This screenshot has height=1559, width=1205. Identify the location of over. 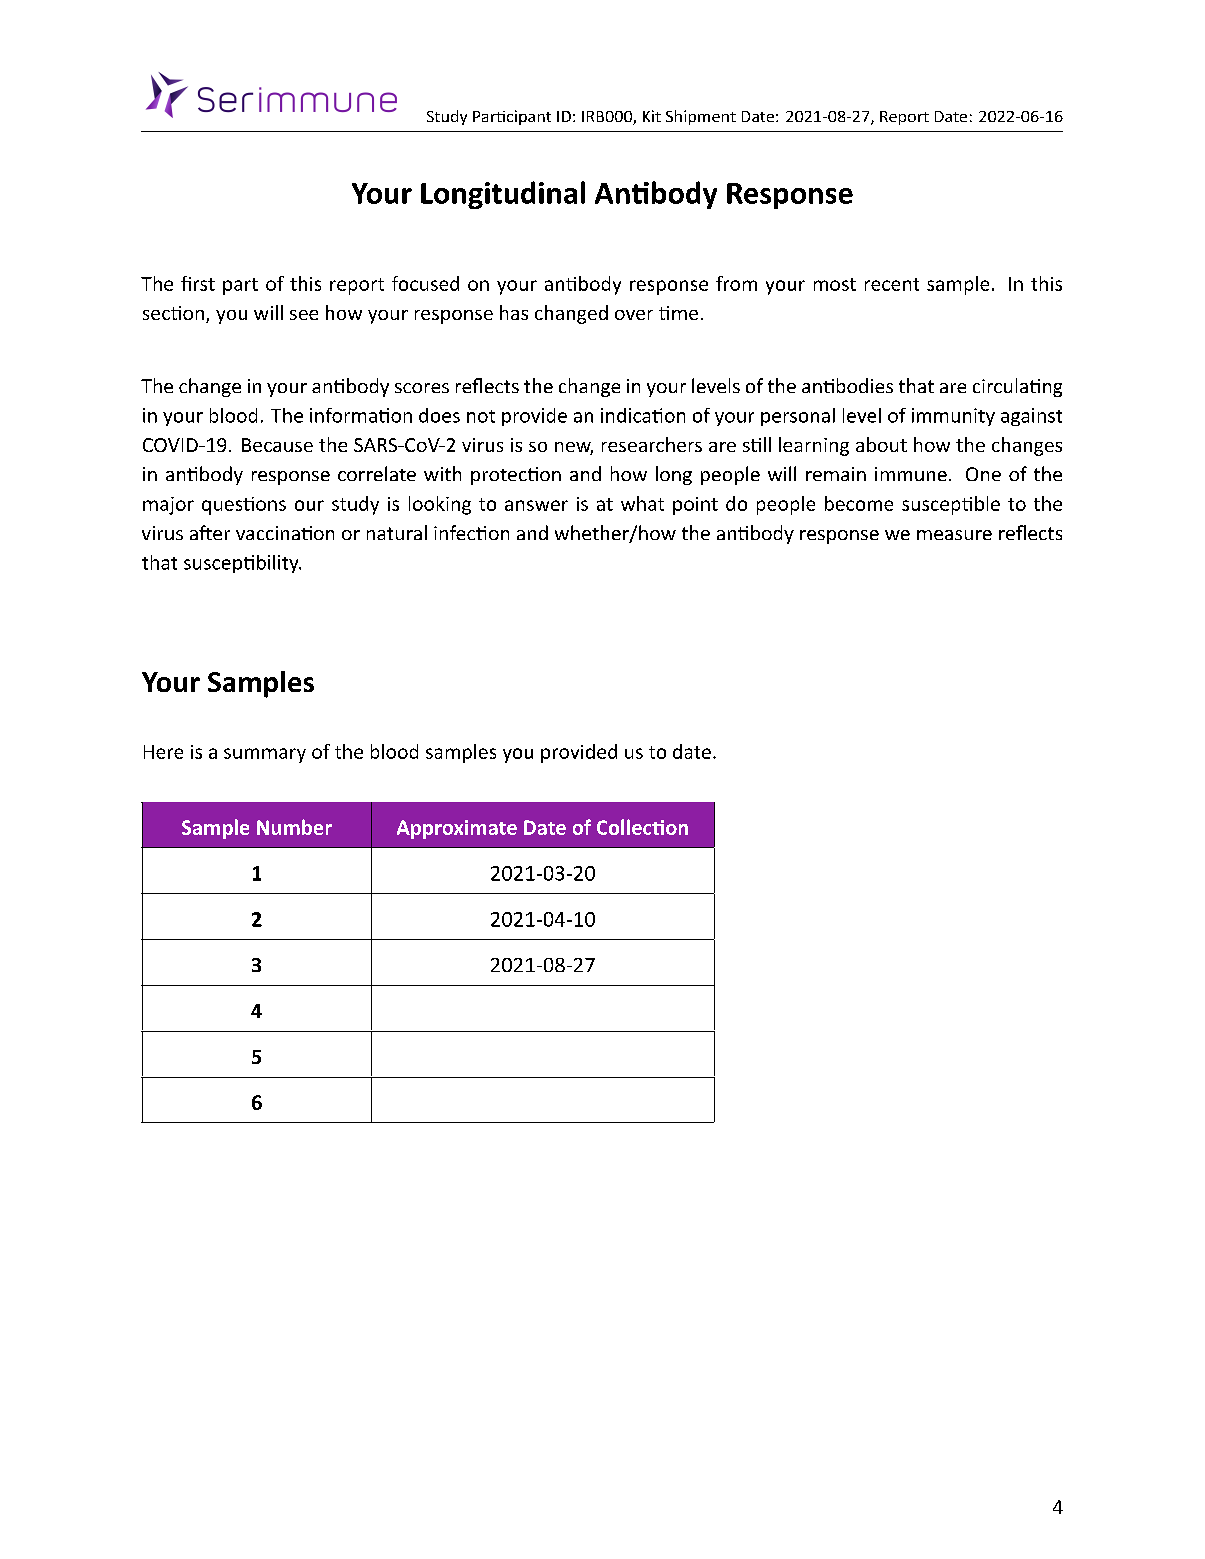
(634, 315).
